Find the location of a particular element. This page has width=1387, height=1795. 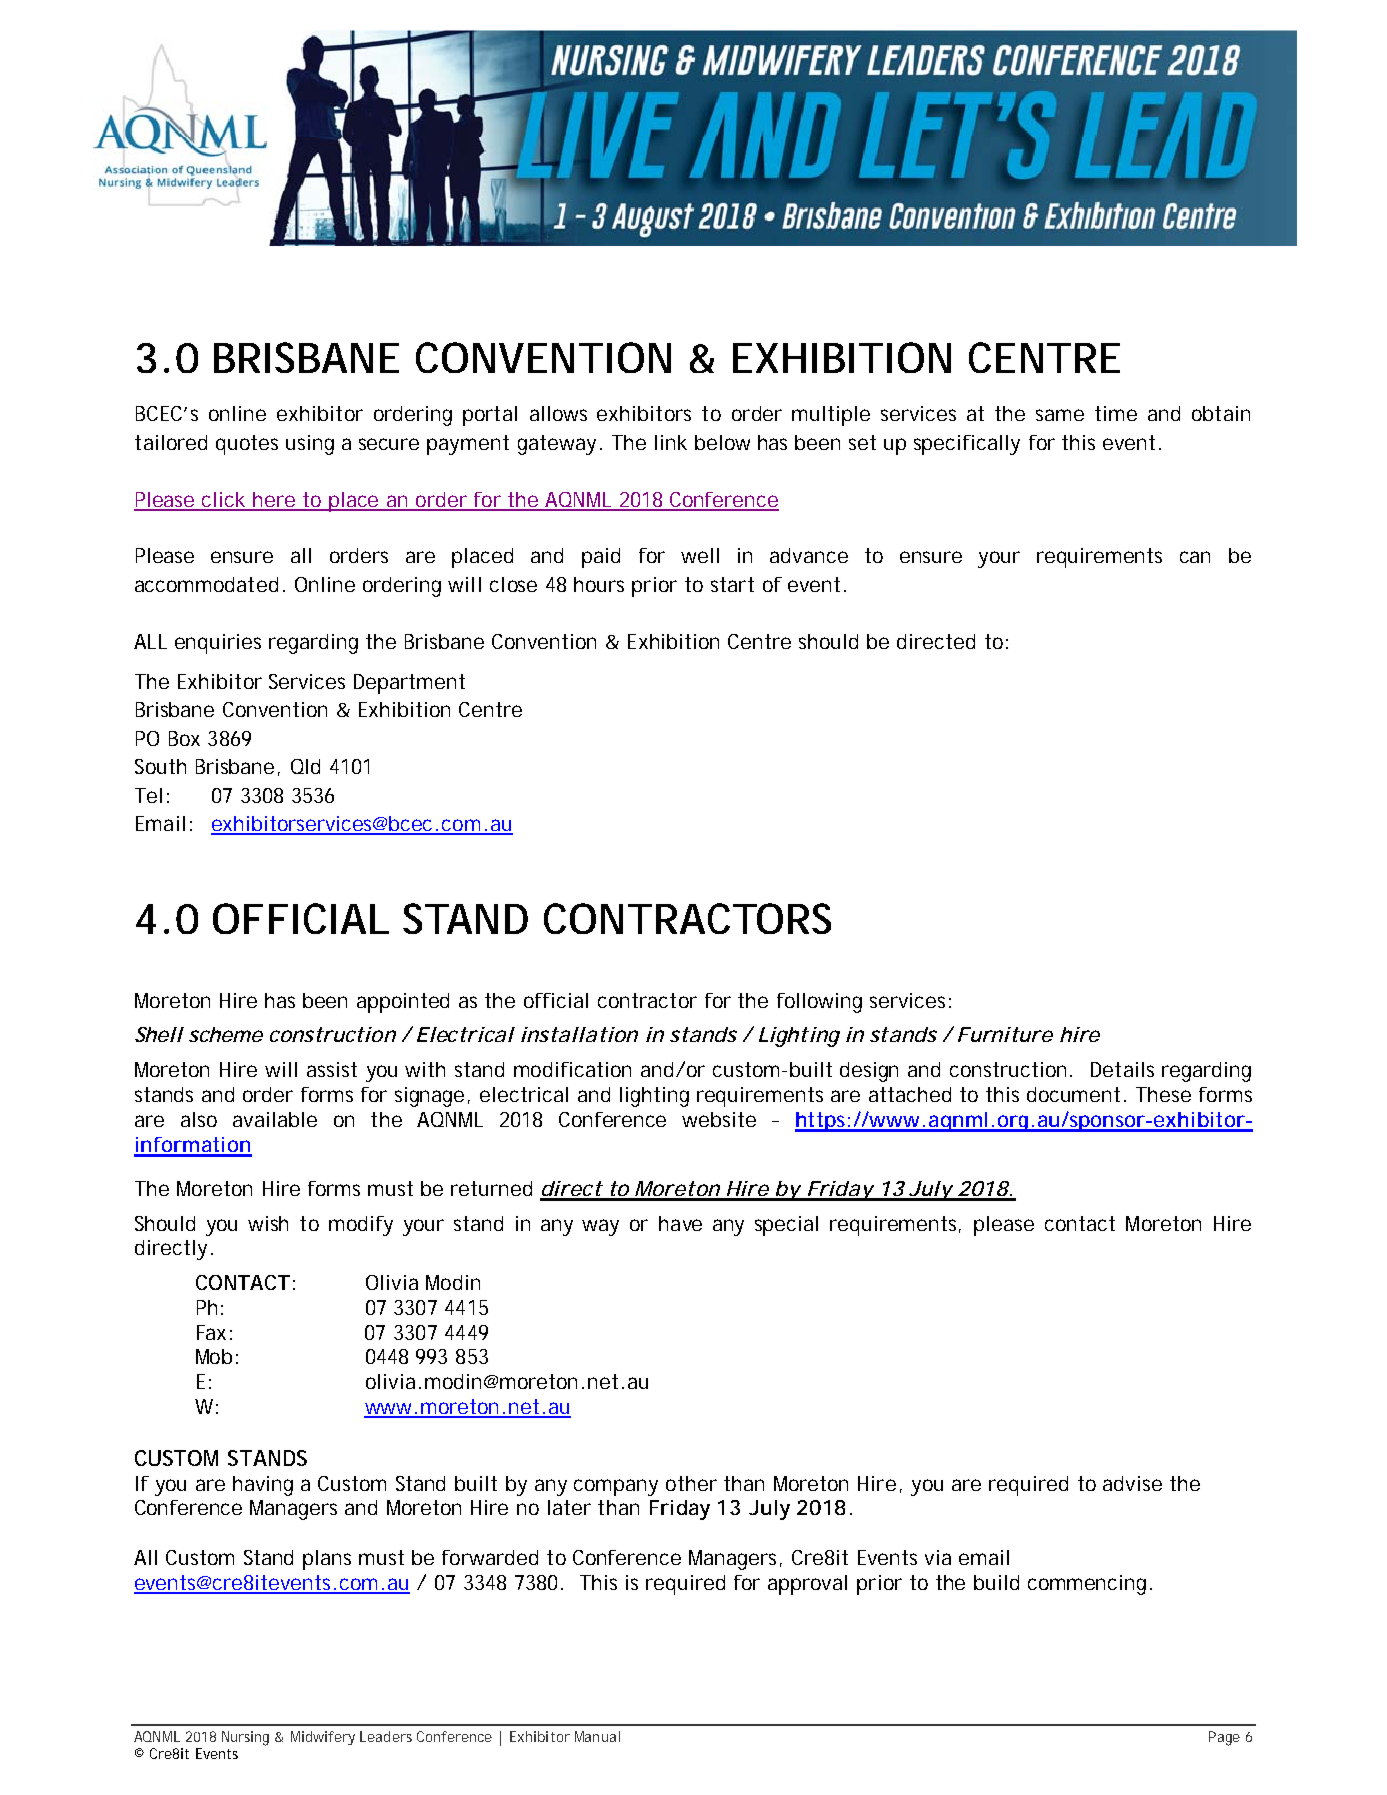

time is located at coordinates (1116, 413).
